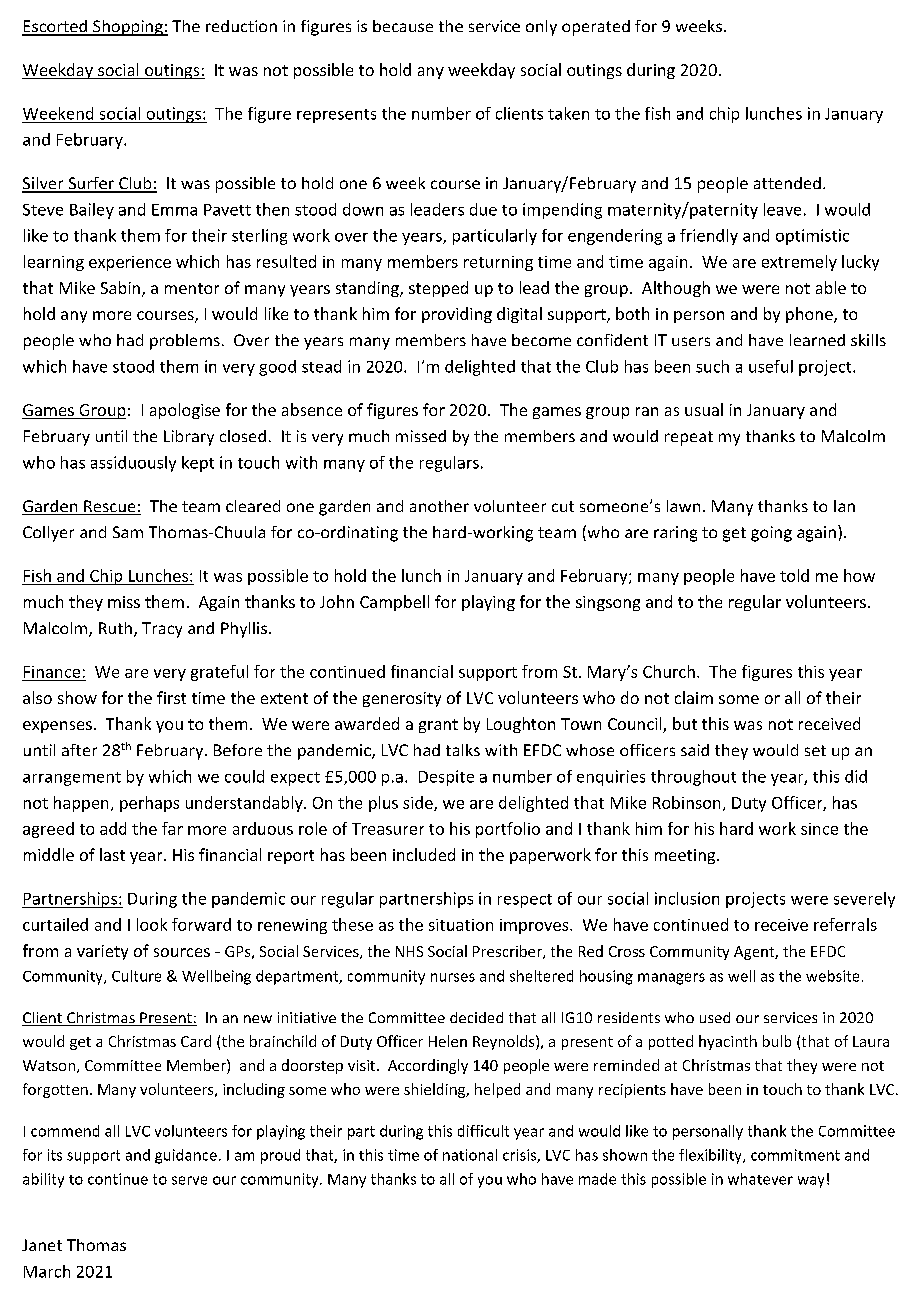 The height and width of the screenshot is (1308, 924). What do you see at coordinates (457, 315) in the screenshot?
I see `providing` at bounding box center [457, 315].
